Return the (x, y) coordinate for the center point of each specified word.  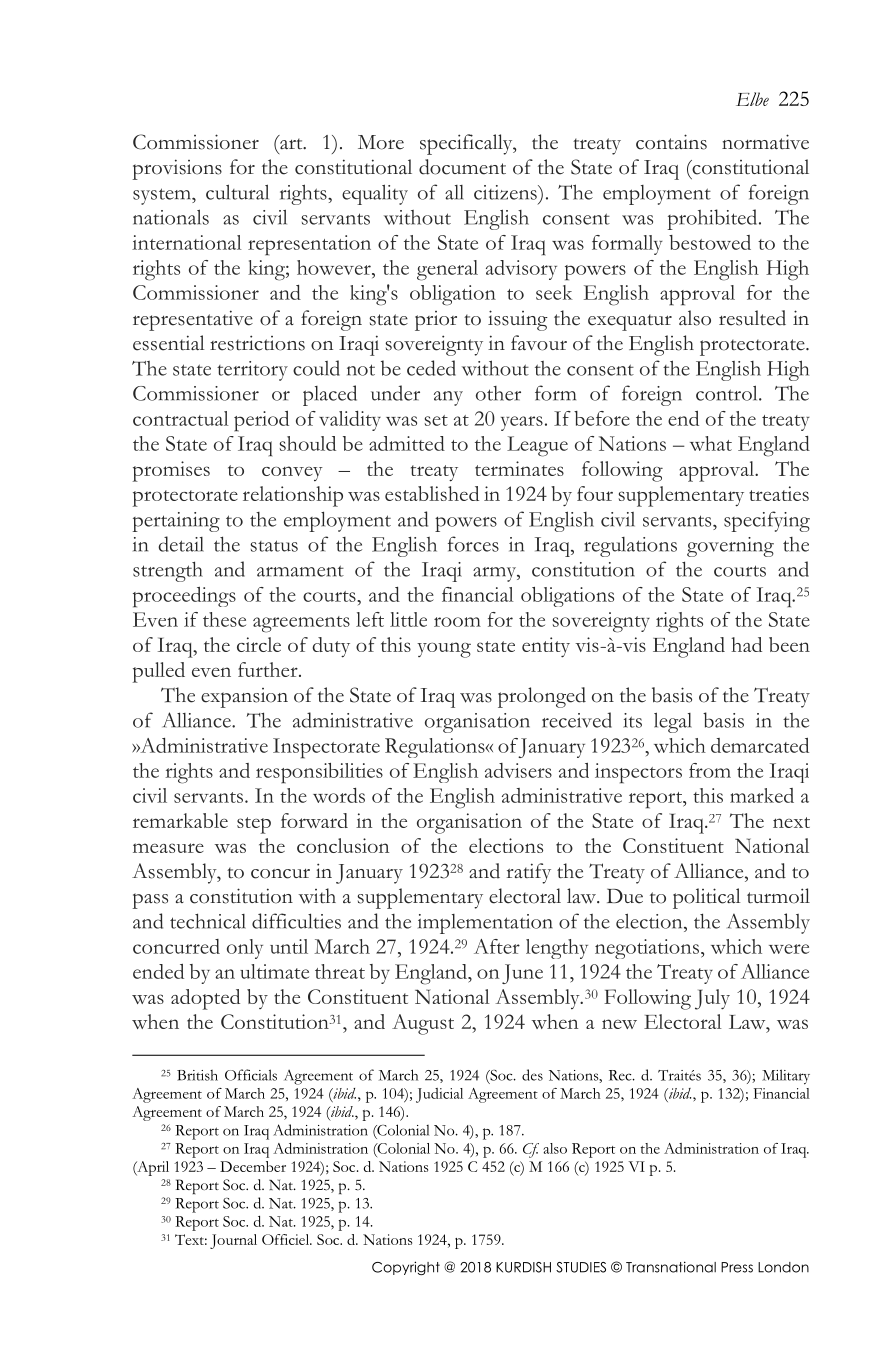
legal (673, 722)
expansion (244, 698)
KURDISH (523, 1267)
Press (737, 1267)
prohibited (714, 219)
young (444, 650)
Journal (233, 1241)
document (462, 167)
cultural (237, 192)
